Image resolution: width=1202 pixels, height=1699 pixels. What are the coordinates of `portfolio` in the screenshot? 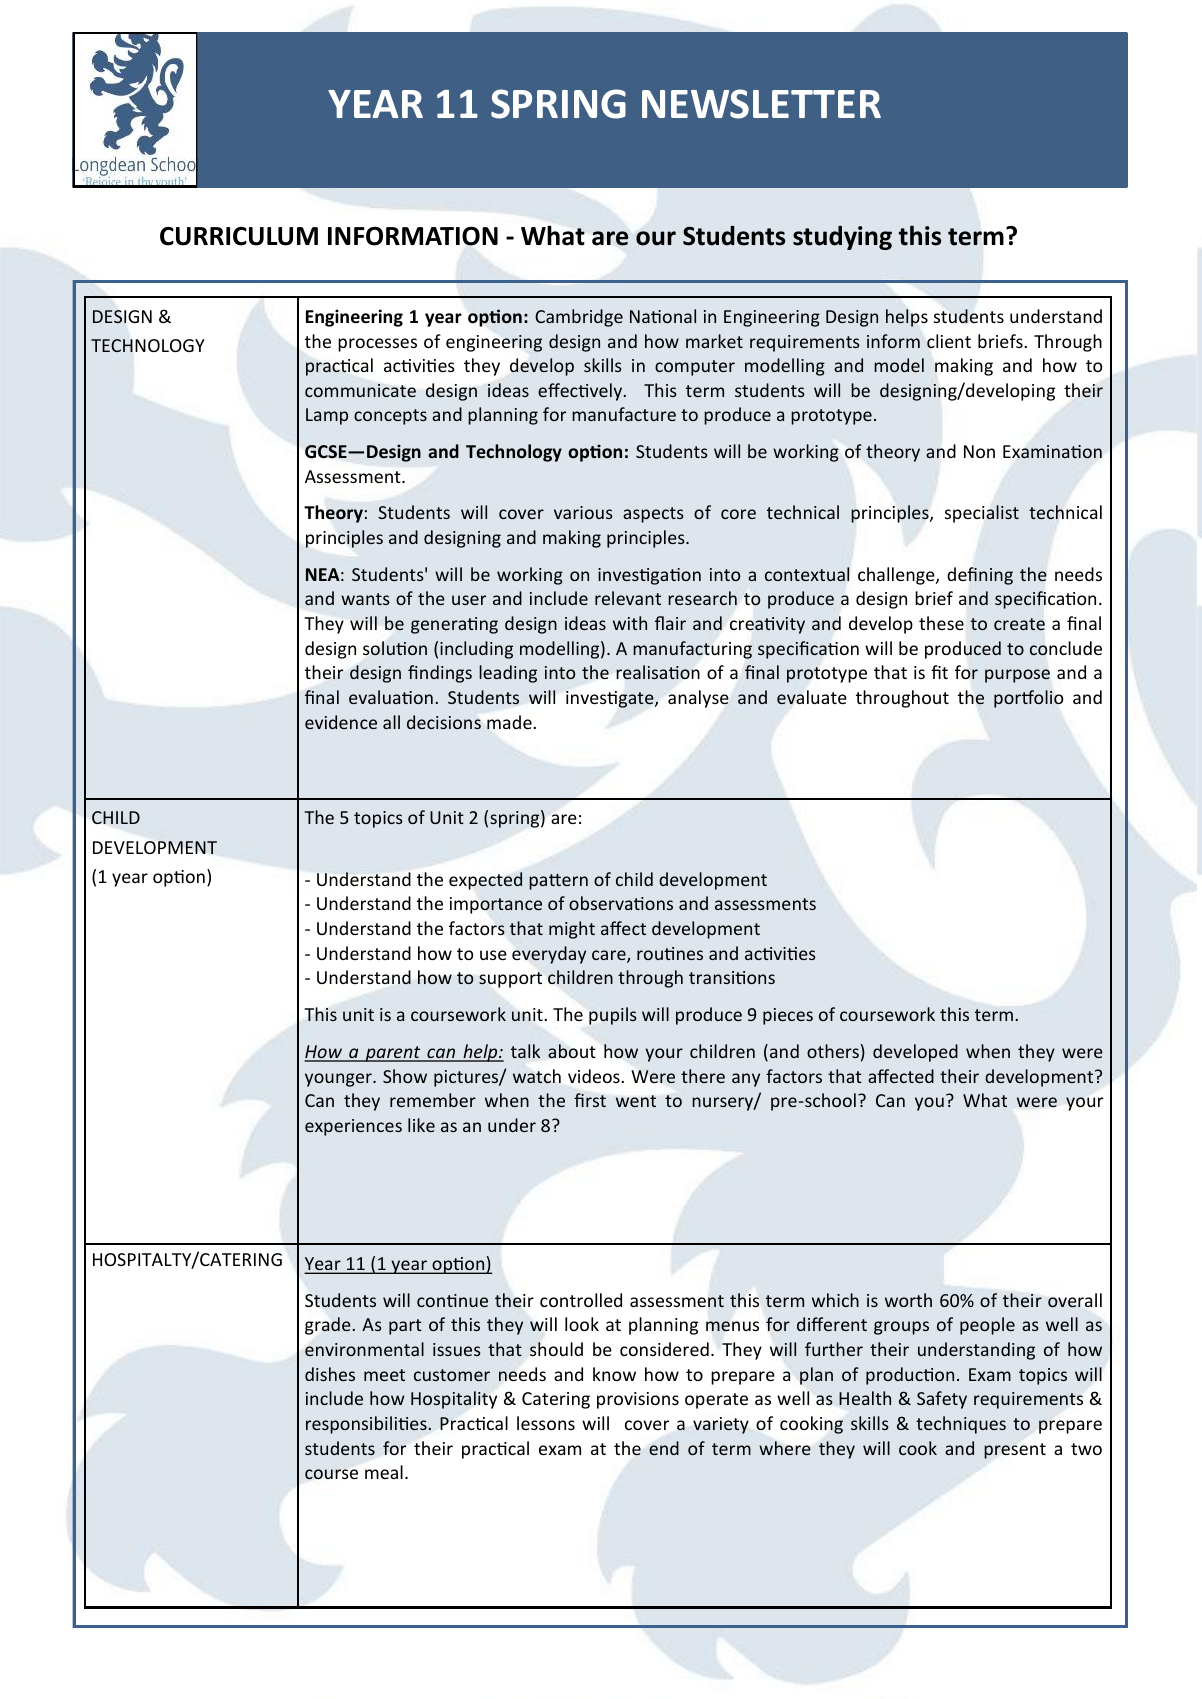 It's located at (1028, 699).
